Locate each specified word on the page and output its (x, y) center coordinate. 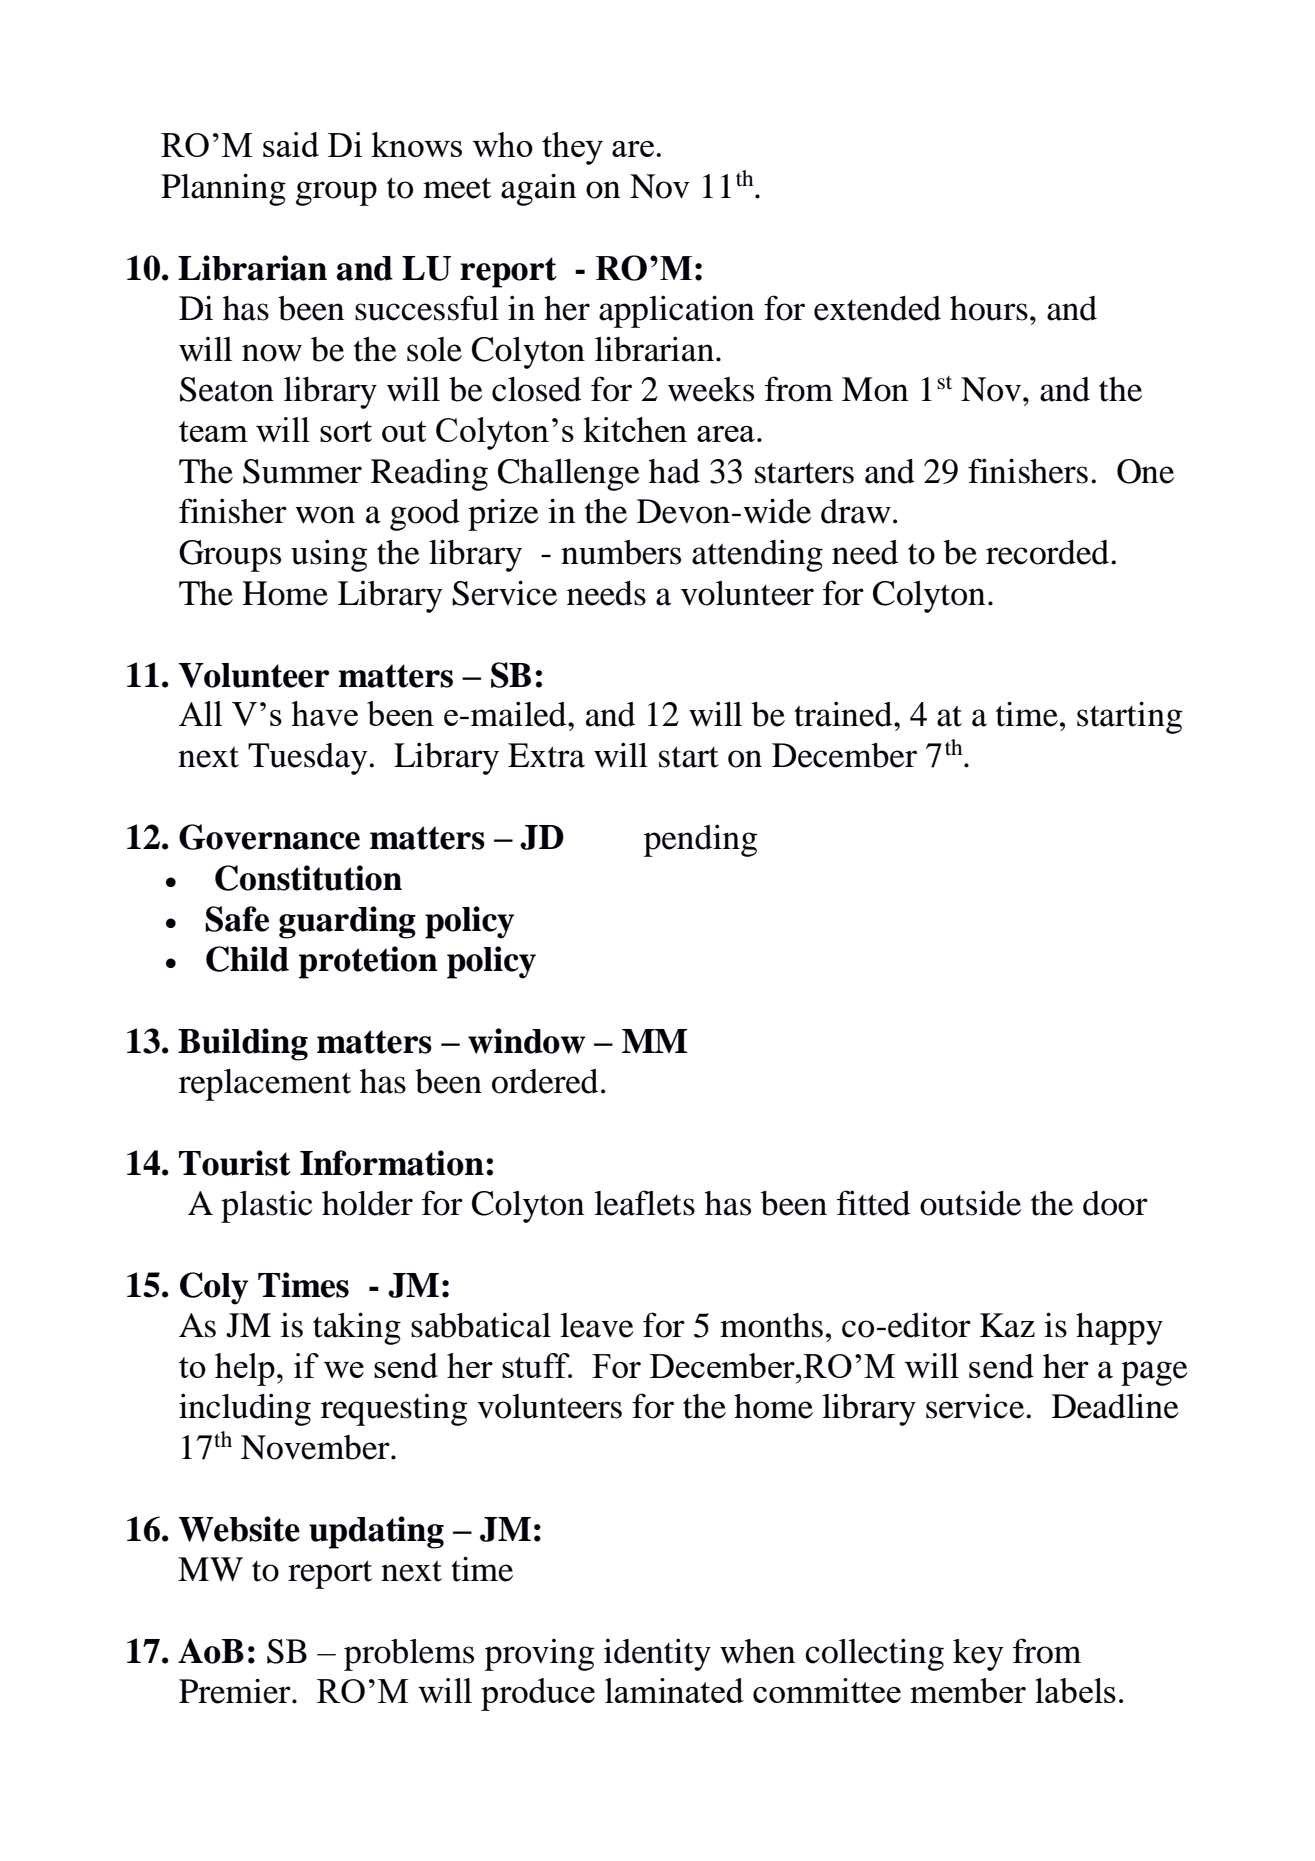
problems (409, 1655)
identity (657, 1654)
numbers (621, 552)
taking (357, 1328)
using (329, 555)
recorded (1047, 552)
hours (989, 308)
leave (597, 1325)
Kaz (1007, 1325)
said (291, 144)
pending (700, 840)
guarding (347, 922)
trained (844, 714)
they (572, 148)
